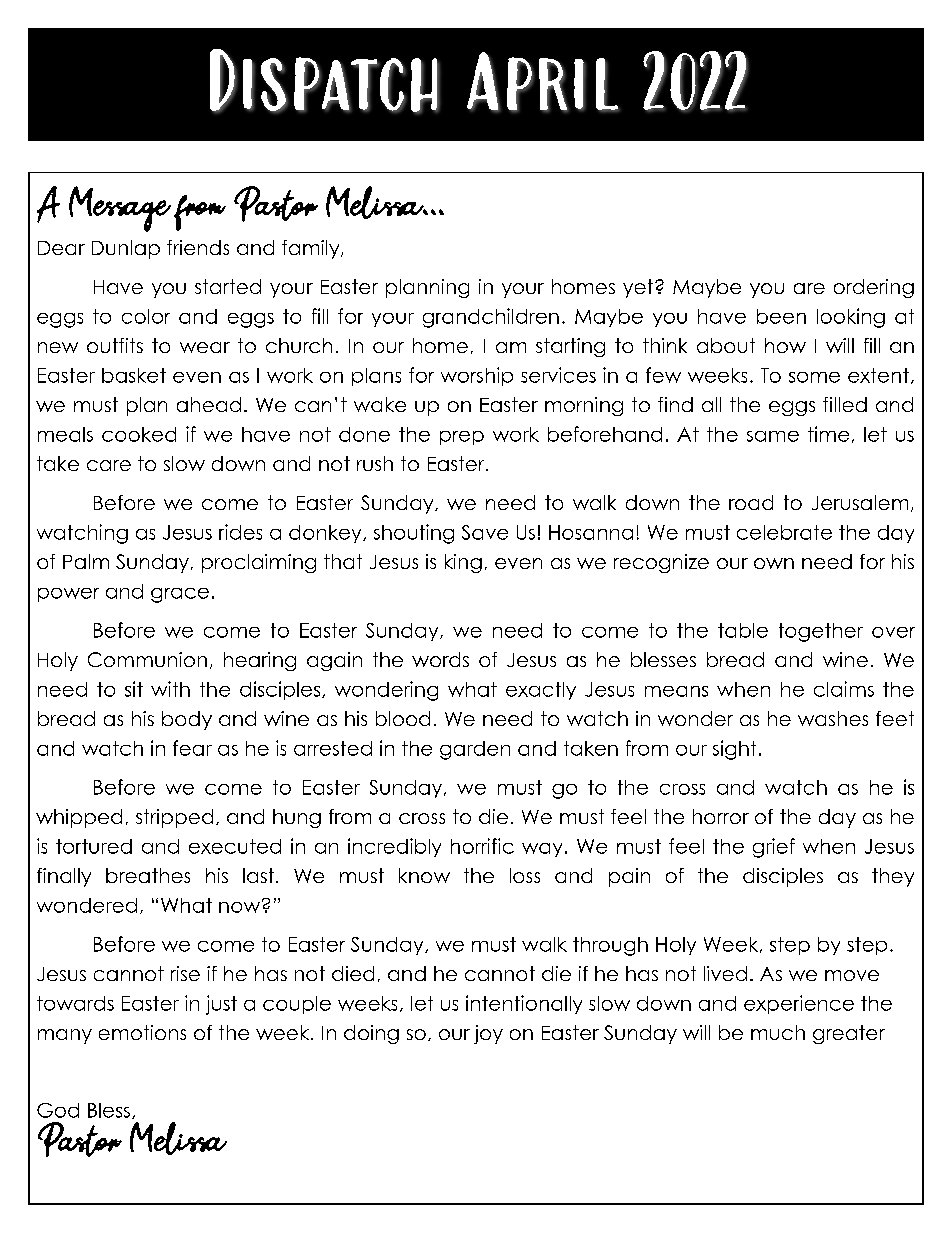 The width and height of the image is (952, 1233). I want to click on emotions, so click(142, 1032).
